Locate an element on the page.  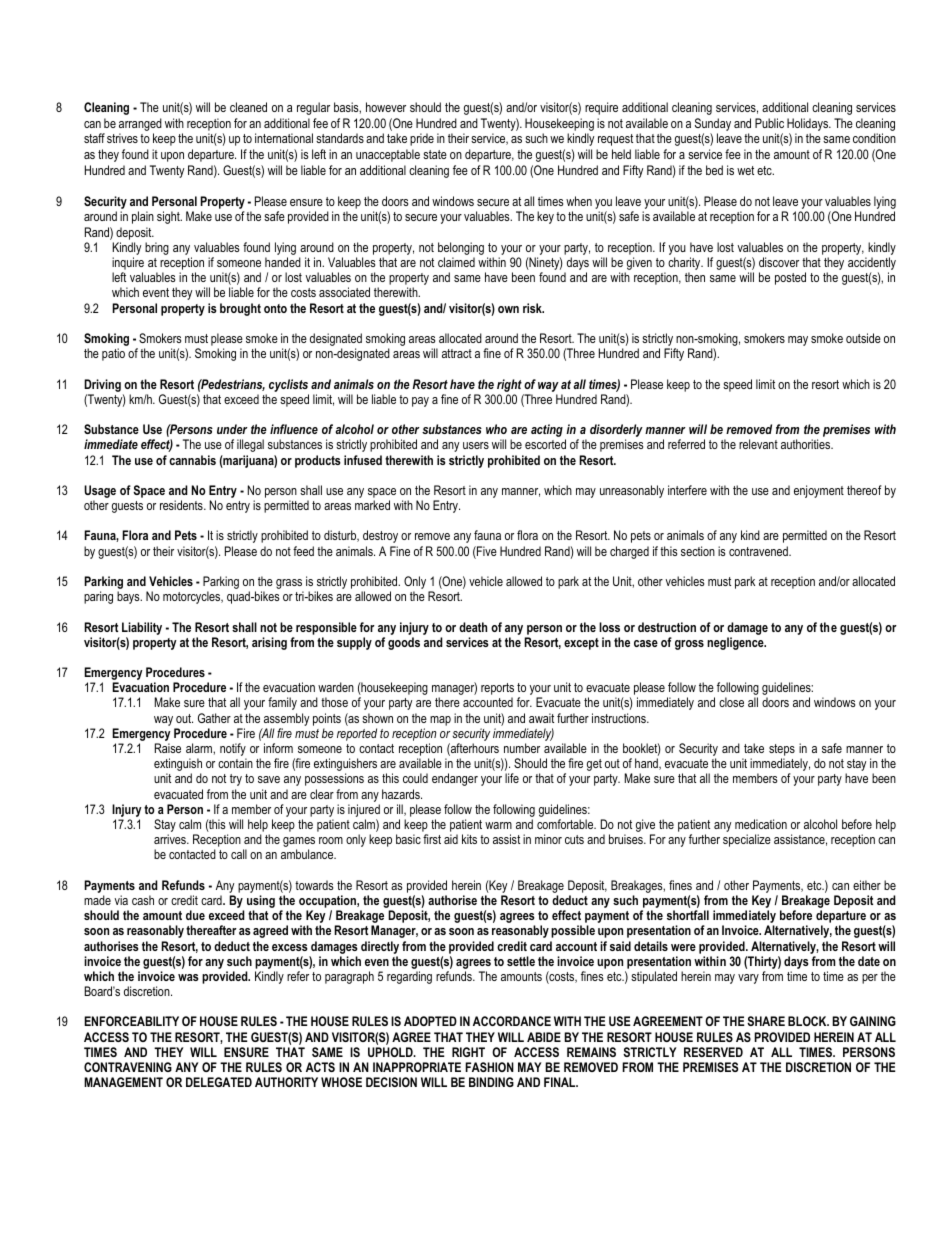
outside is located at coordinates (863, 338).
